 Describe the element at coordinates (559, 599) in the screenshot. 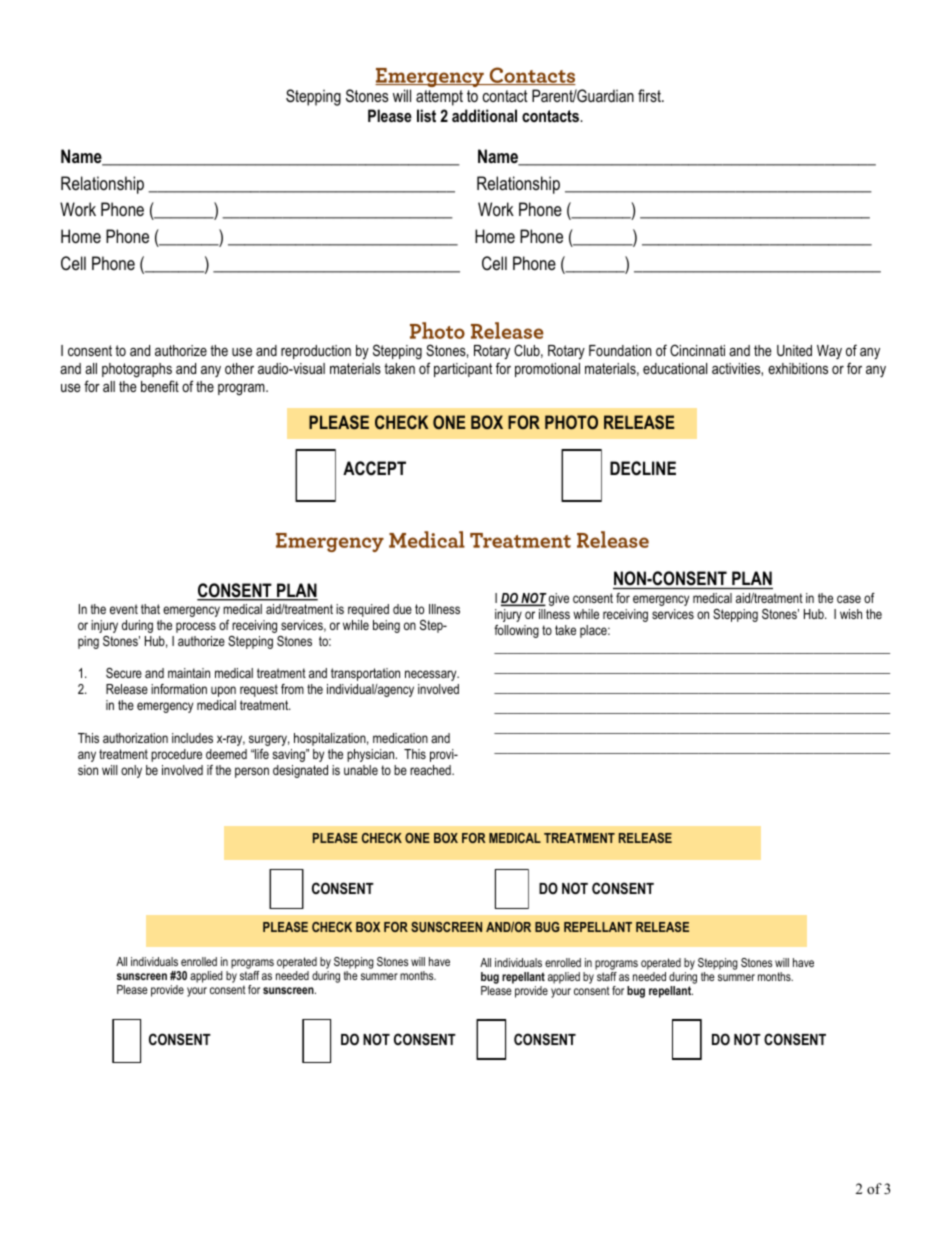

I see `give` at that location.
